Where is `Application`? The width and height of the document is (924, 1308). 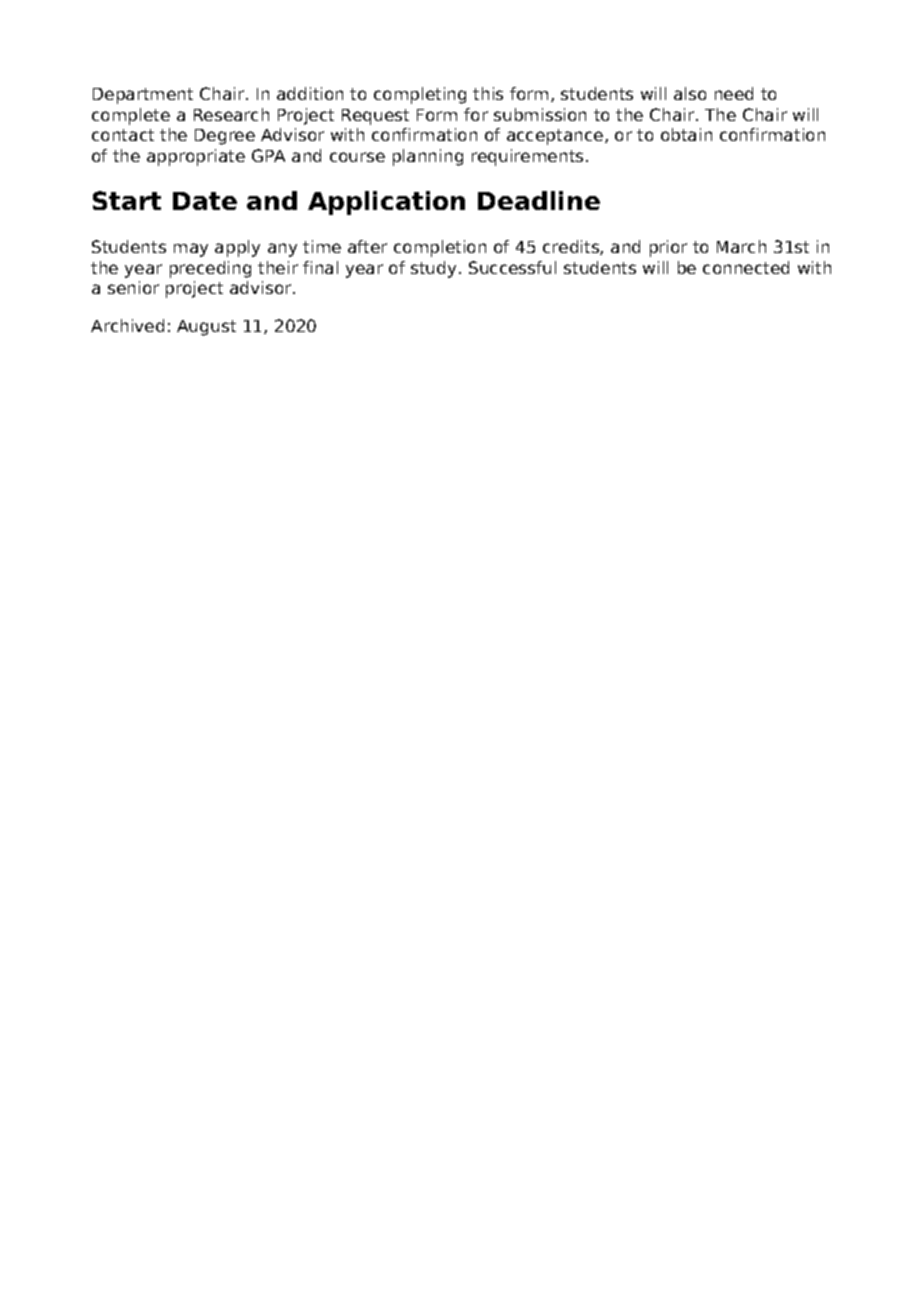 Application is located at coordinates (386, 203).
